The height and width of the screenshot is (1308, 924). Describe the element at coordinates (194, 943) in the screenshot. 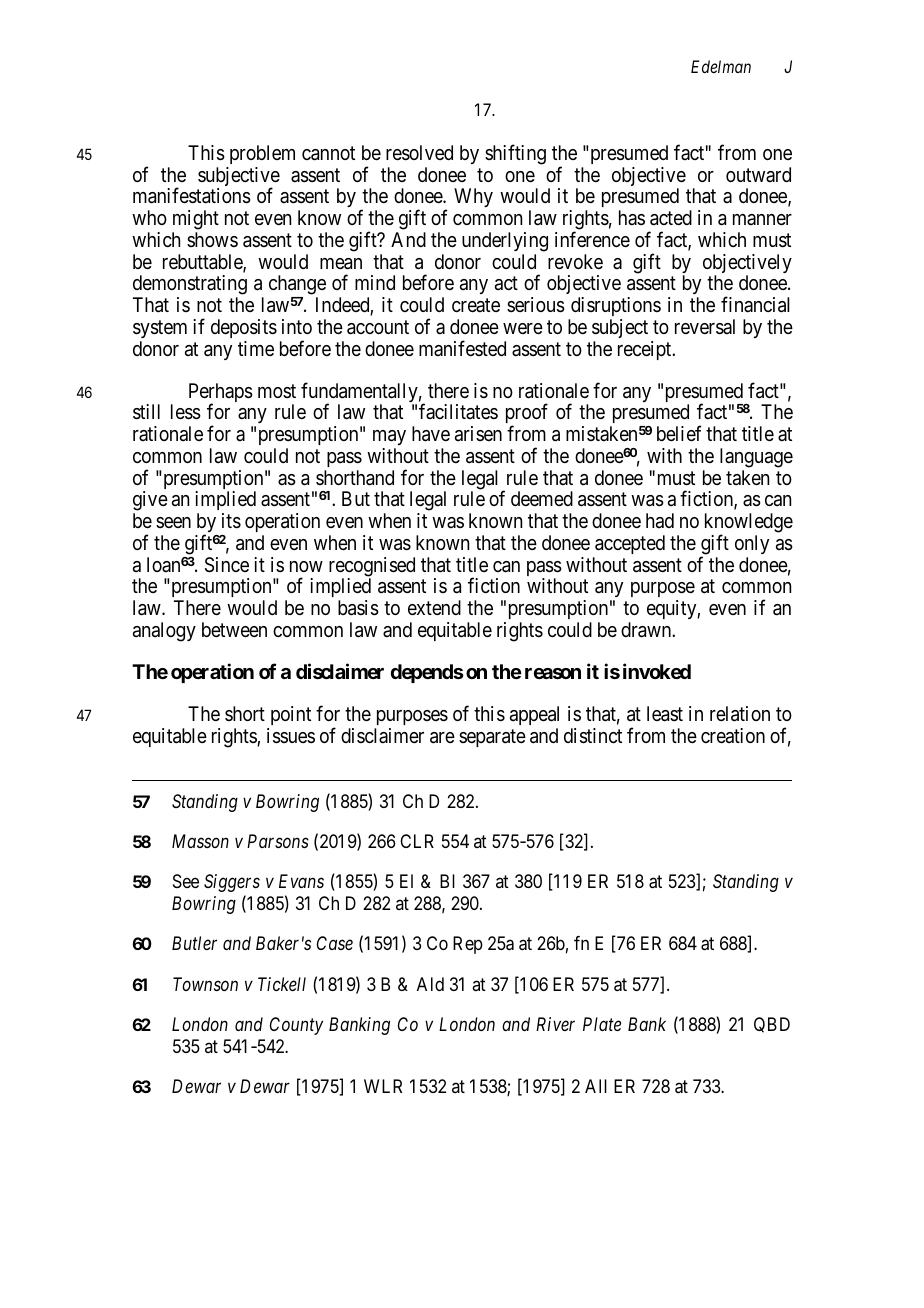

I see `Butler` at that location.
